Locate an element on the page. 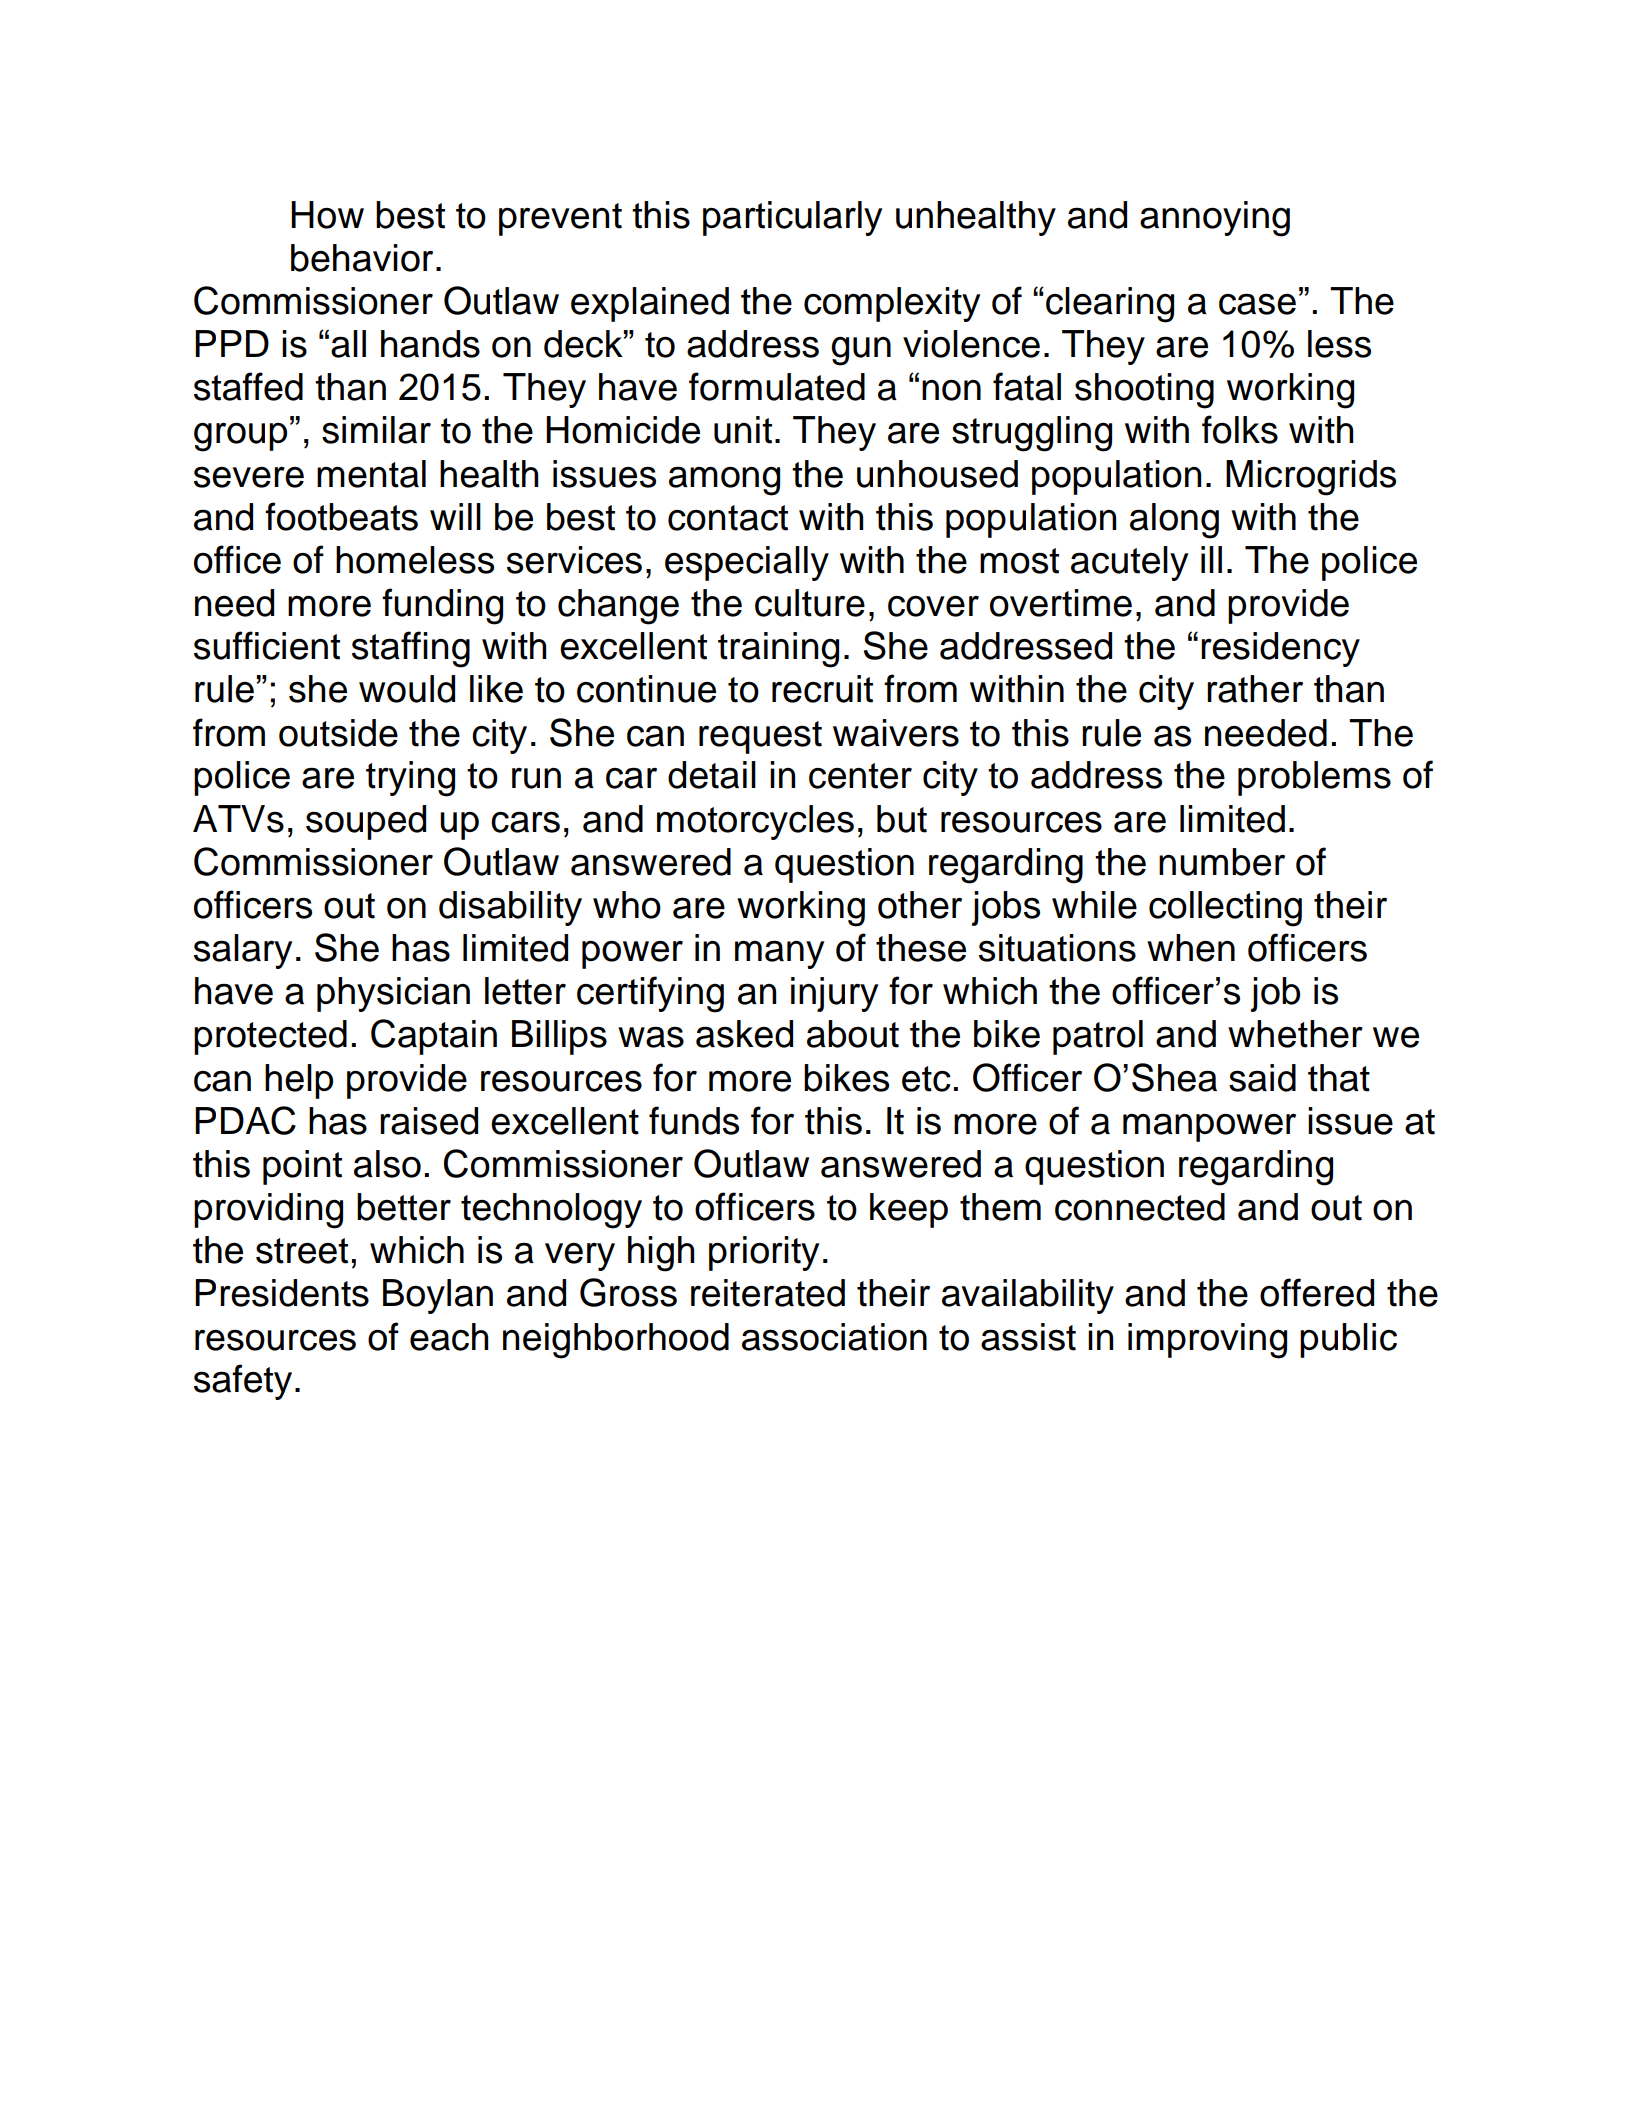 The height and width of the document is (2122, 1639). annoying is located at coordinates (1215, 219).
